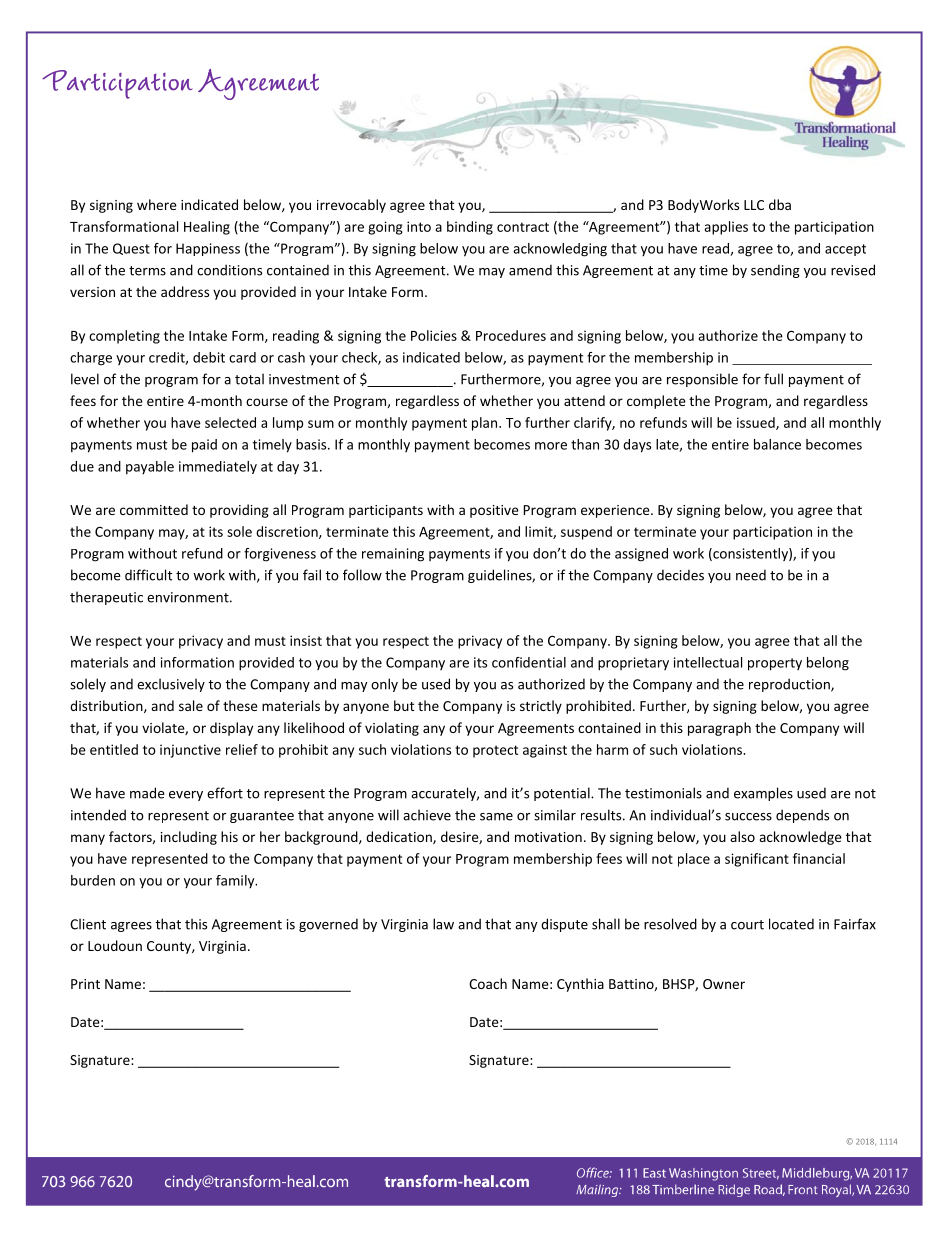  I want to click on binding, so click(470, 228).
